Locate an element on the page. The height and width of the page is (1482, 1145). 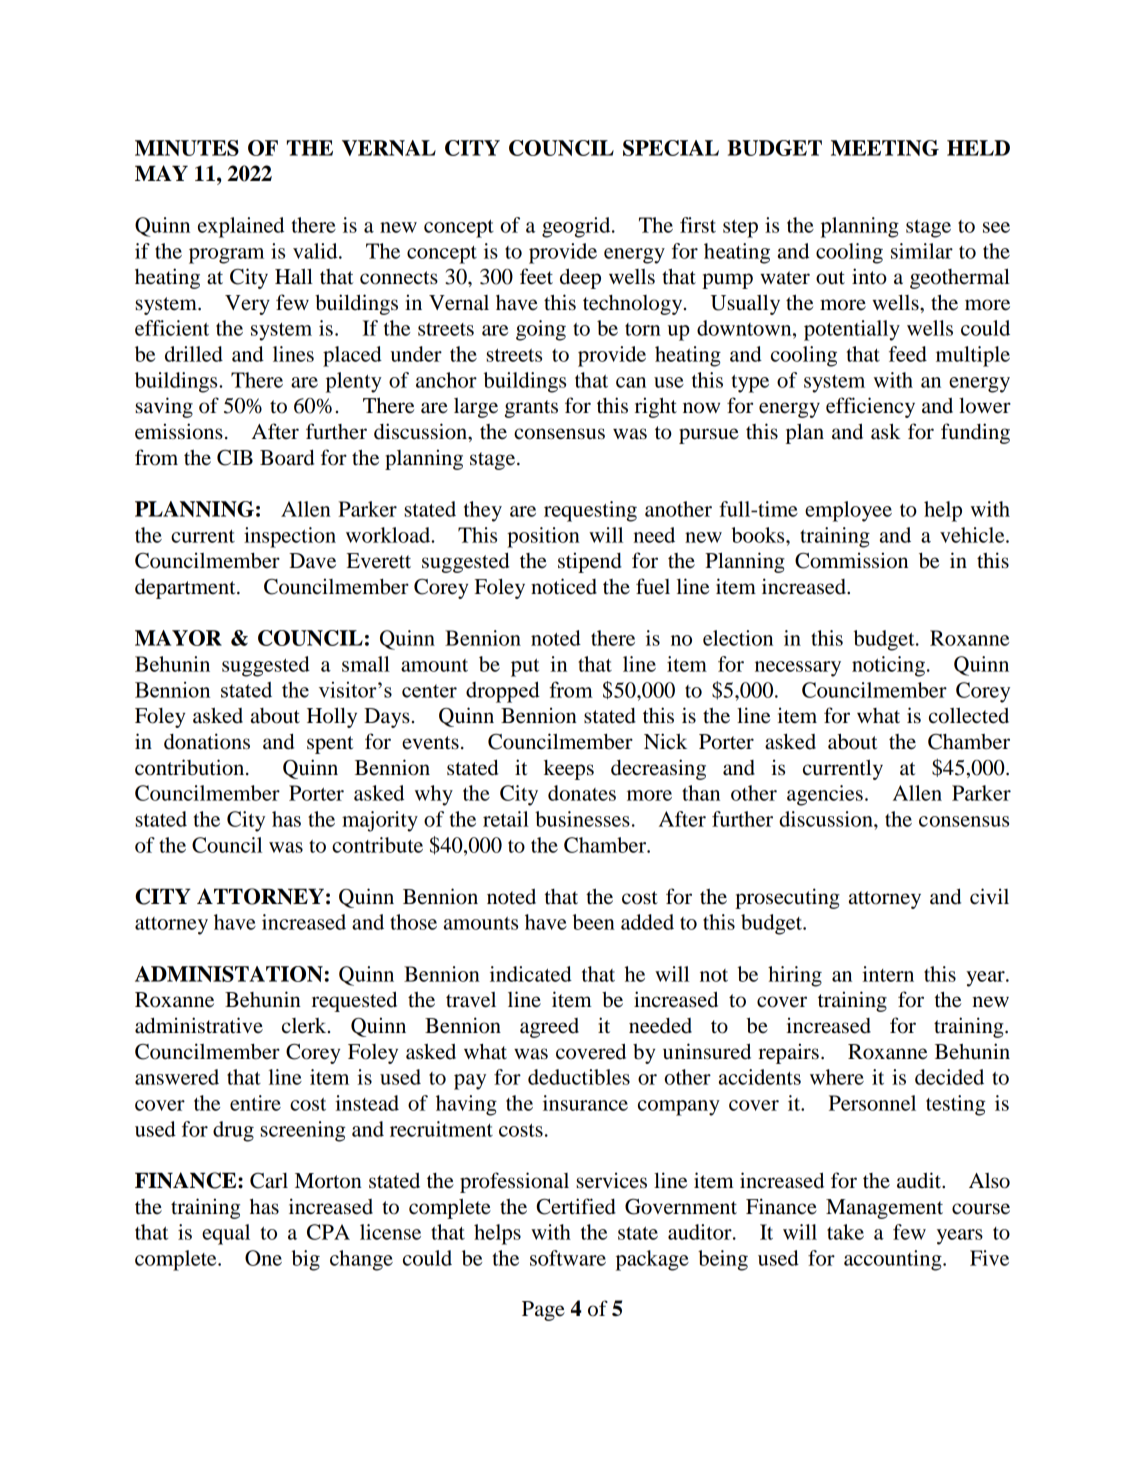
noticed is located at coordinates (564, 586).
